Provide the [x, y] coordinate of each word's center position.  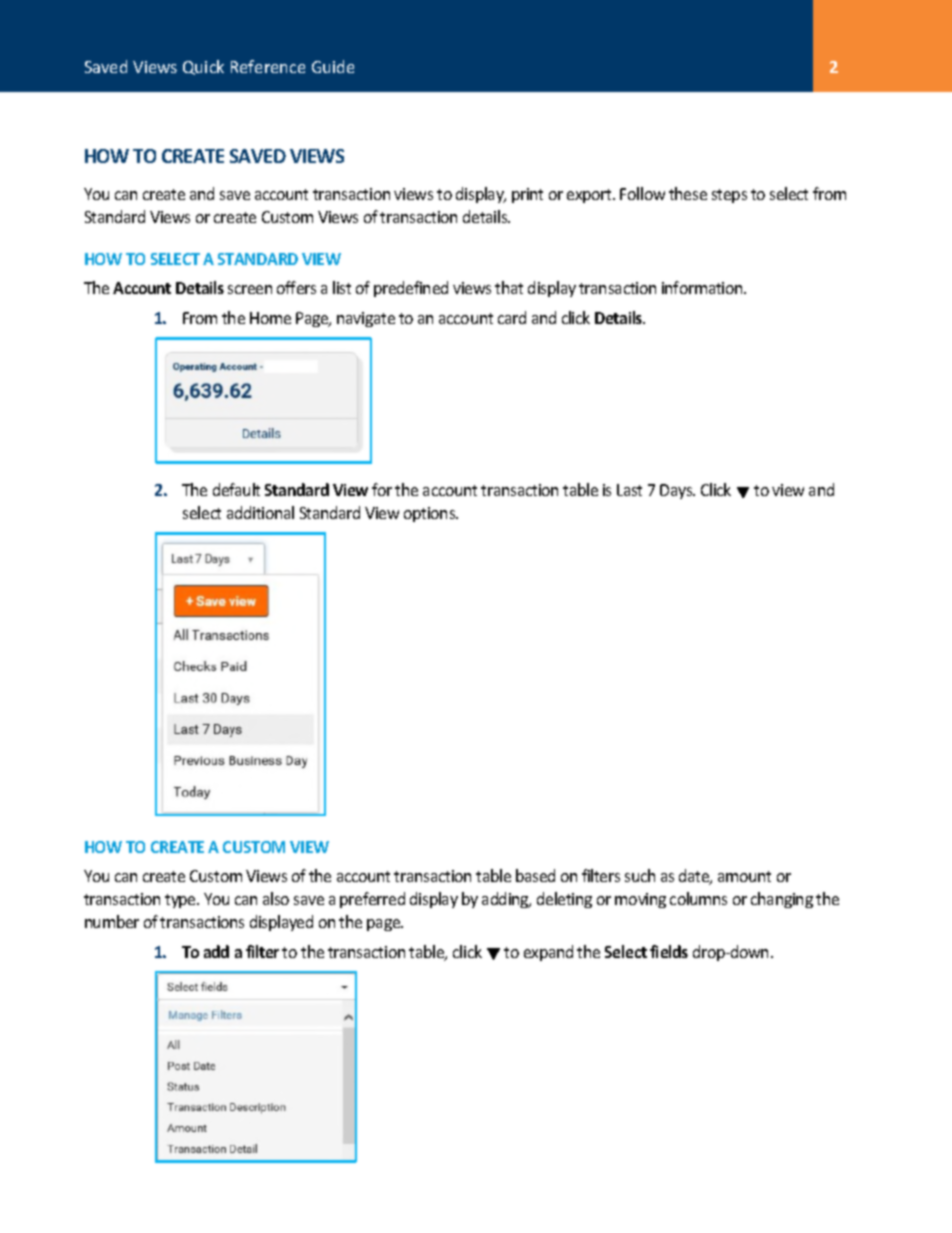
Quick [203, 67]
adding [506, 900]
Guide [333, 66]
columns [698, 898]
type [181, 901]
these [688, 193]
